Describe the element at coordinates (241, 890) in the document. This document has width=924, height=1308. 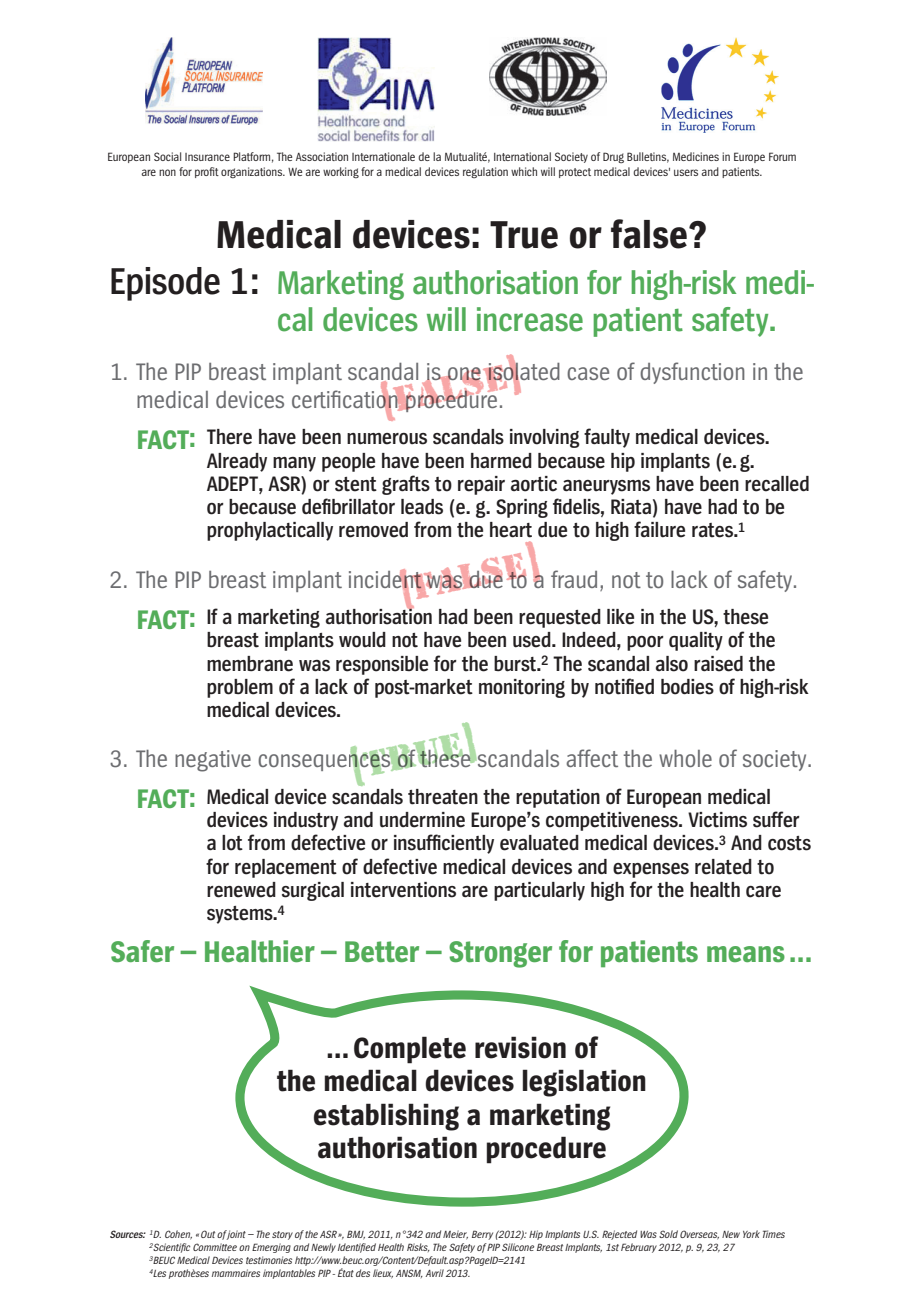
I see `renewed` at that location.
